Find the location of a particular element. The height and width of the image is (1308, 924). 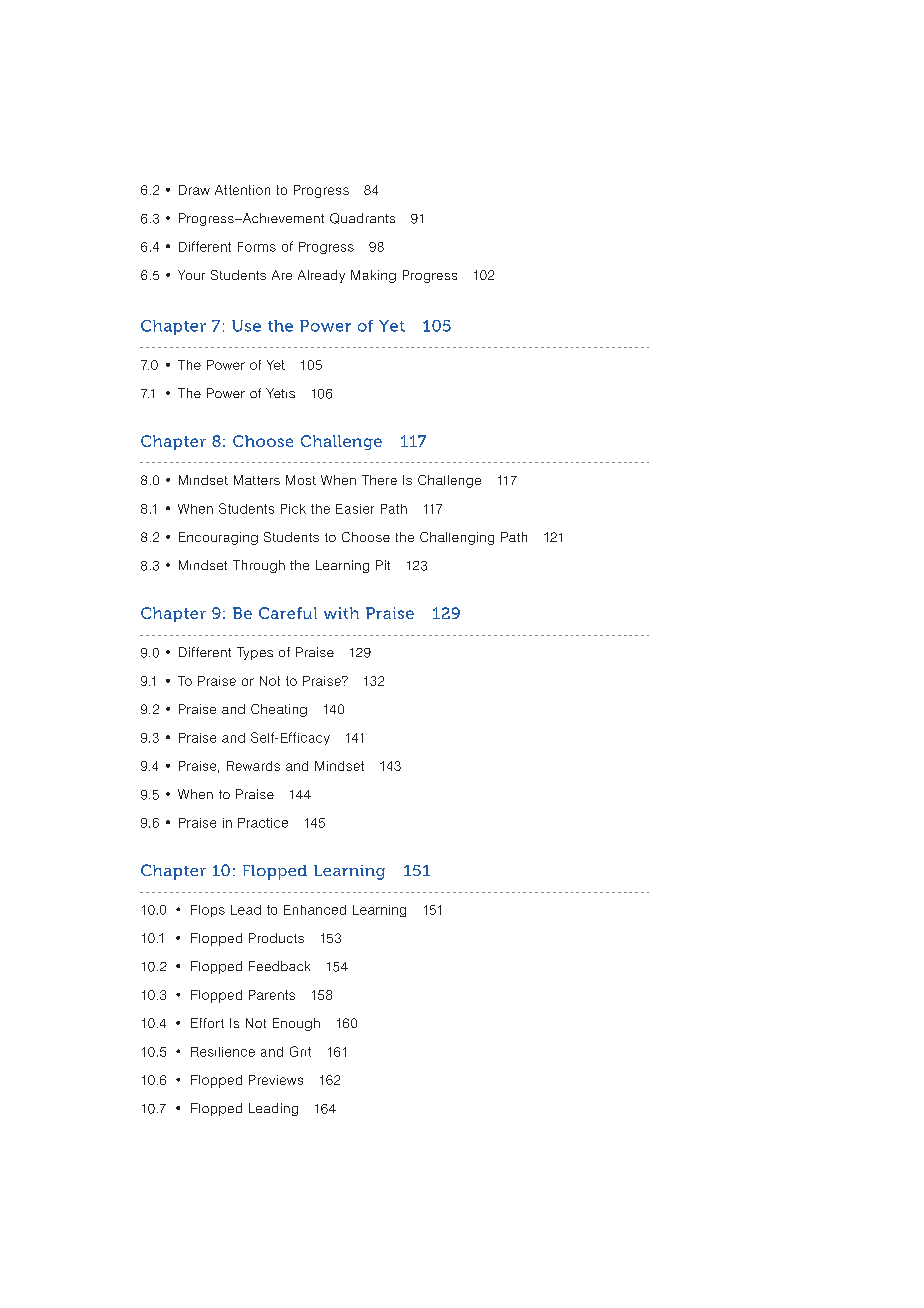

Quadrants is located at coordinates (362, 218).
